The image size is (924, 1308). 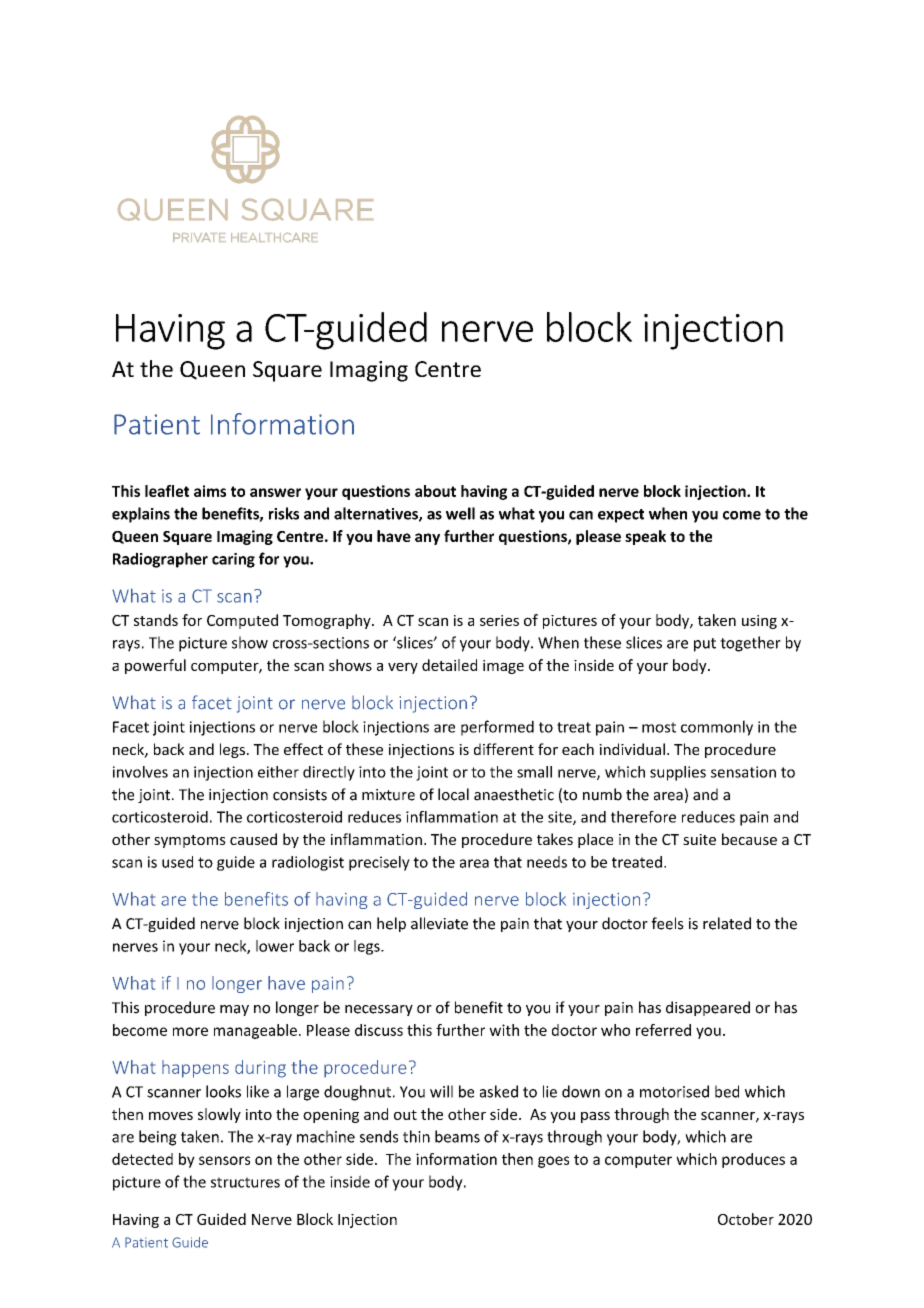 I want to click on aims, so click(x=210, y=491).
